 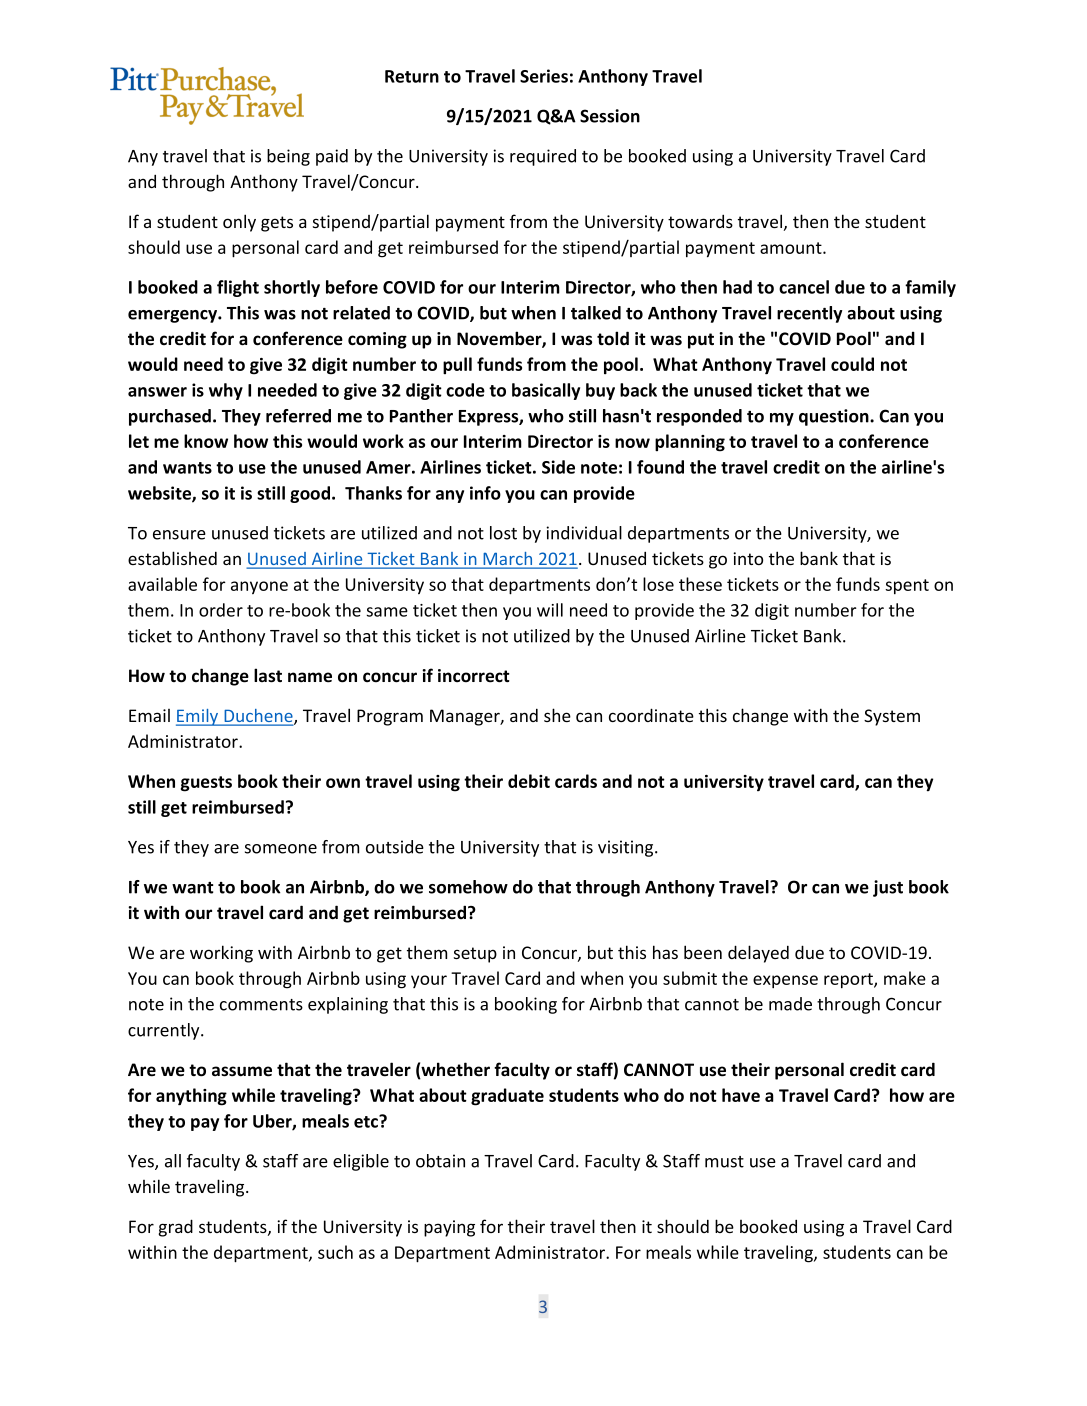 What do you see at coordinates (288, 157) in the page?
I see `being` at bounding box center [288, 157].
